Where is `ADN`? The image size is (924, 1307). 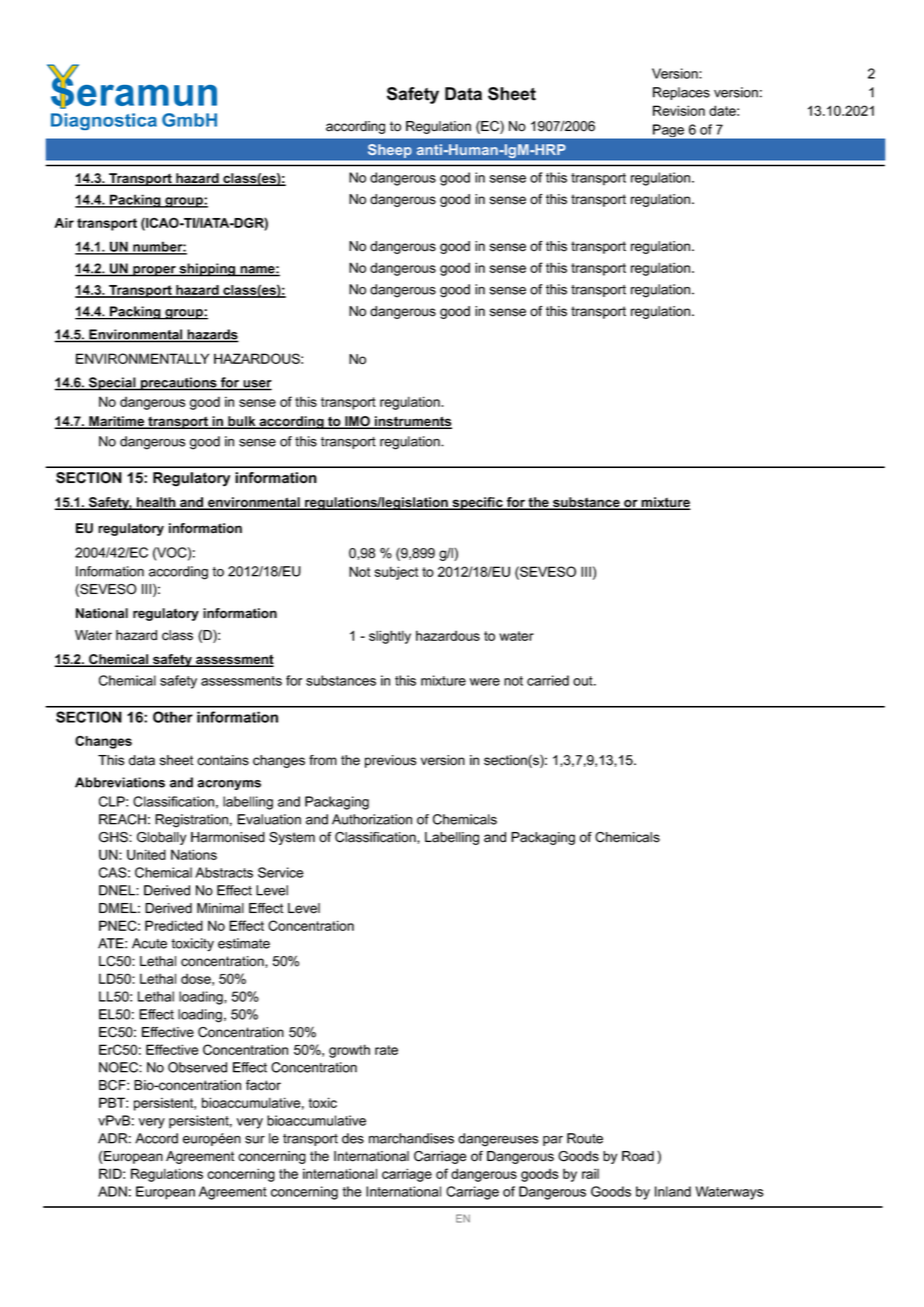 ADN is located at coordinates (112, 1191).
